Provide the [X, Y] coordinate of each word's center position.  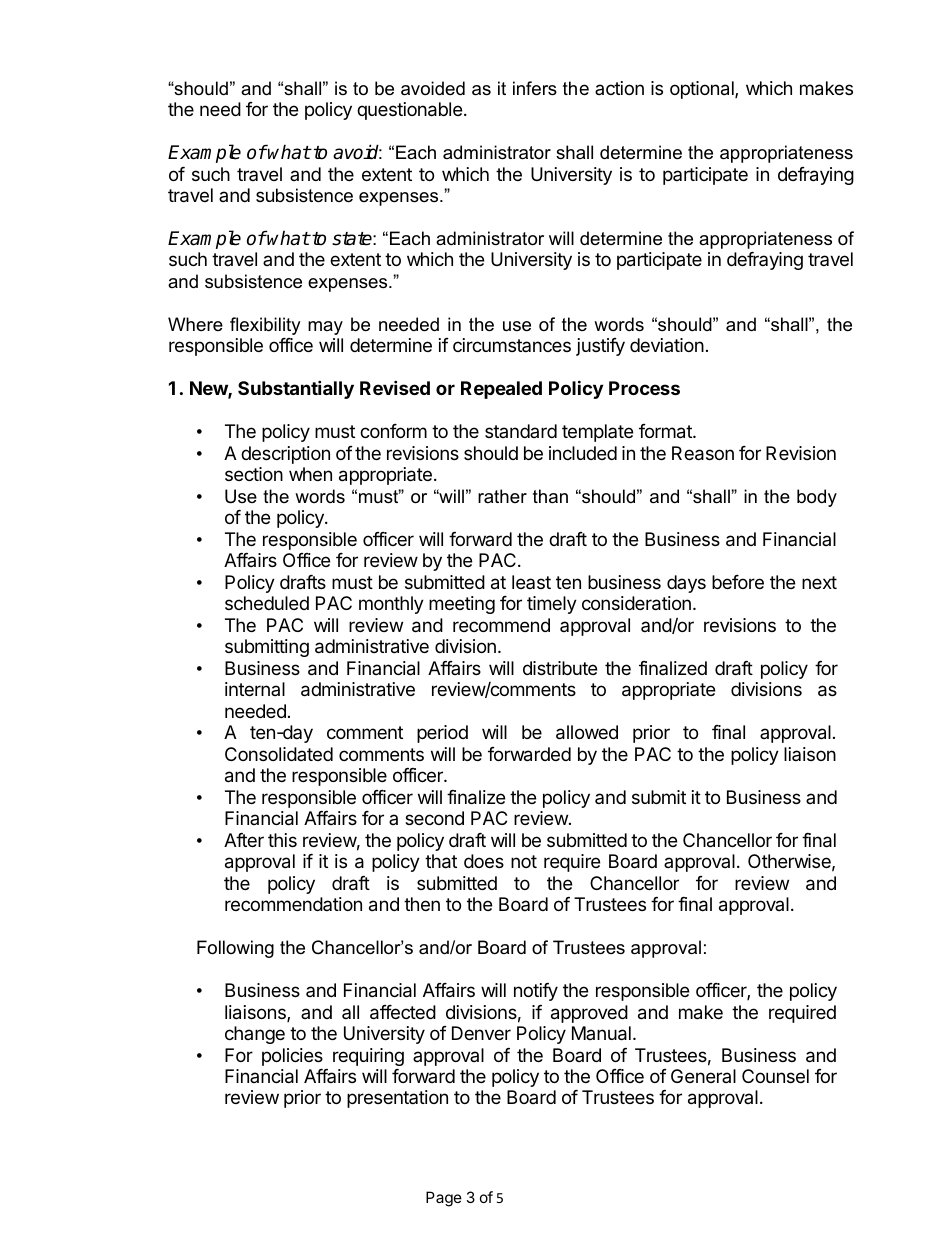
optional [703, 90]
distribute [560, 668]
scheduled [267, 603]
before [738, 582]
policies [292, 1057]
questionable [409, 111]
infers [535, 88]
